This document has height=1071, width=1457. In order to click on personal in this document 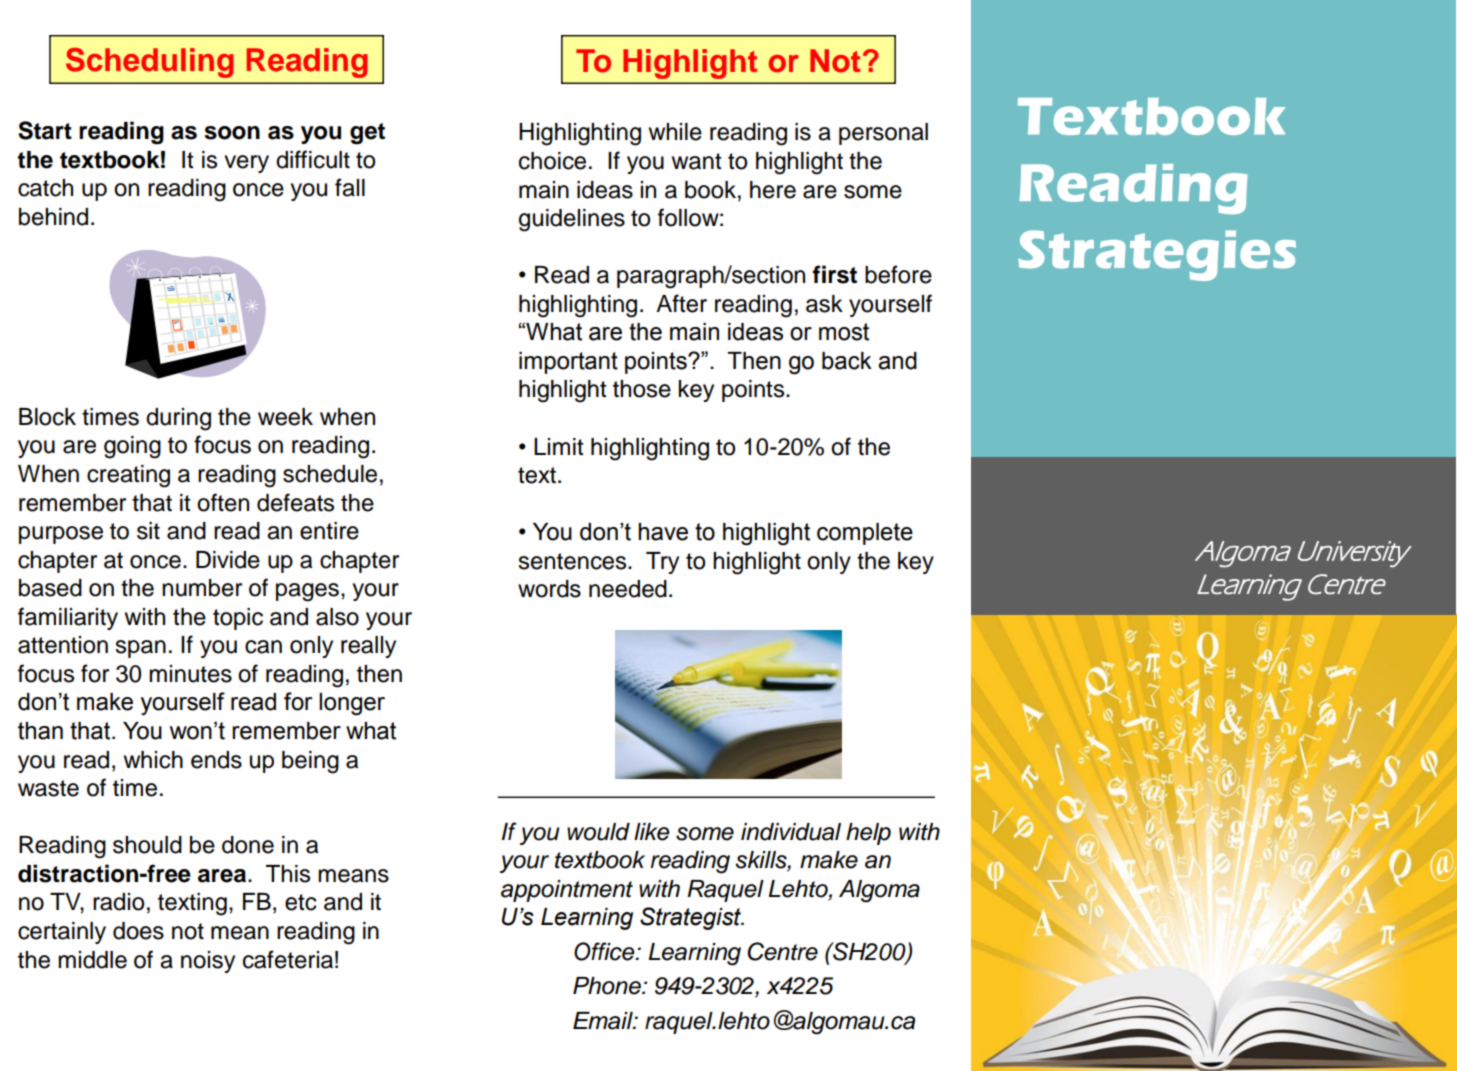, I will do `click(883, 134)`.
